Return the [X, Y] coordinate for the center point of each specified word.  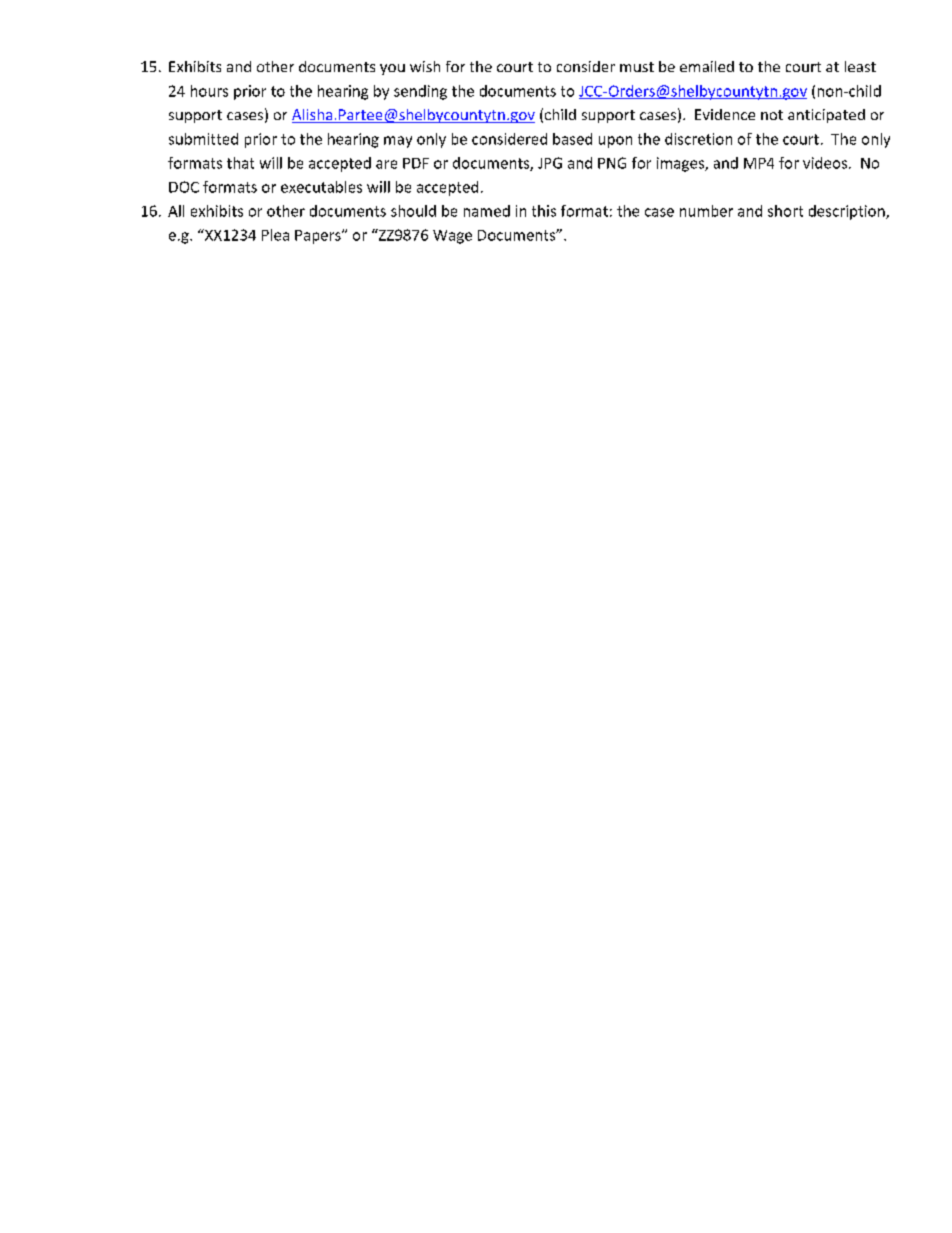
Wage [452, 237]
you [392, 69]
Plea [275, 235]
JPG [550, 163]
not [772, 115]
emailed [707, 66]
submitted [203, 139]
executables [321, 187]
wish [425, 66]
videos [826, 163]
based [572, 139]
